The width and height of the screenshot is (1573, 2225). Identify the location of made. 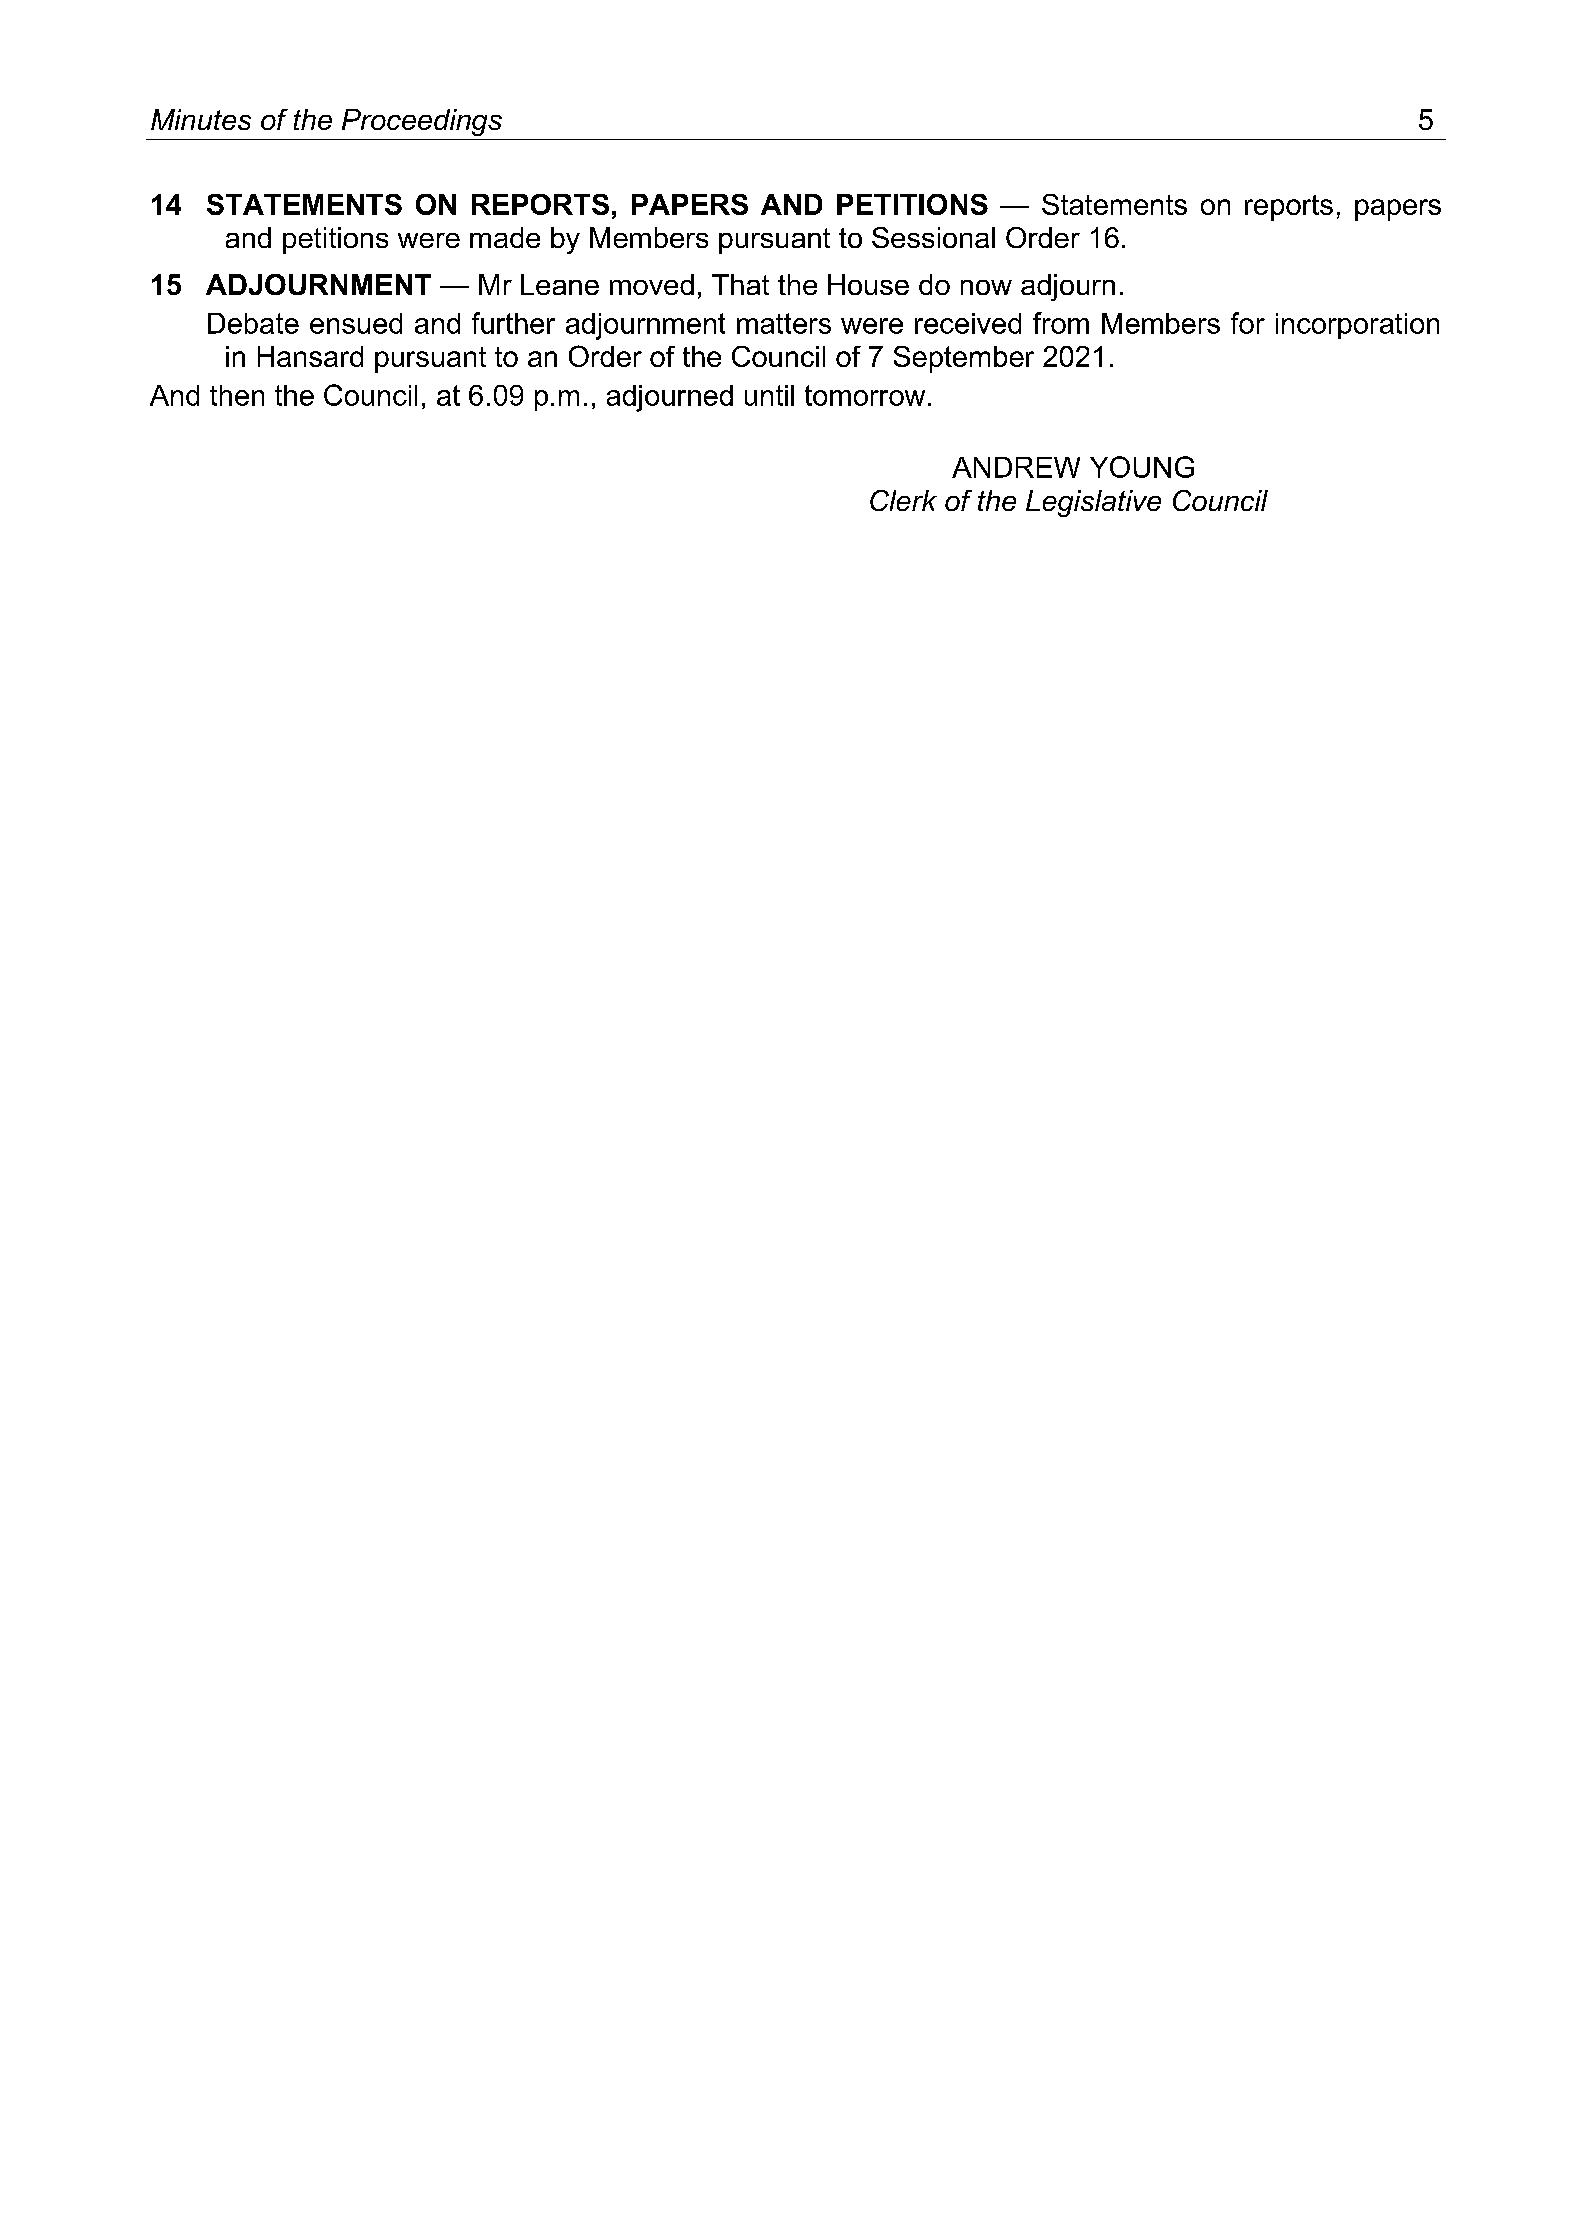
(505, 237).
